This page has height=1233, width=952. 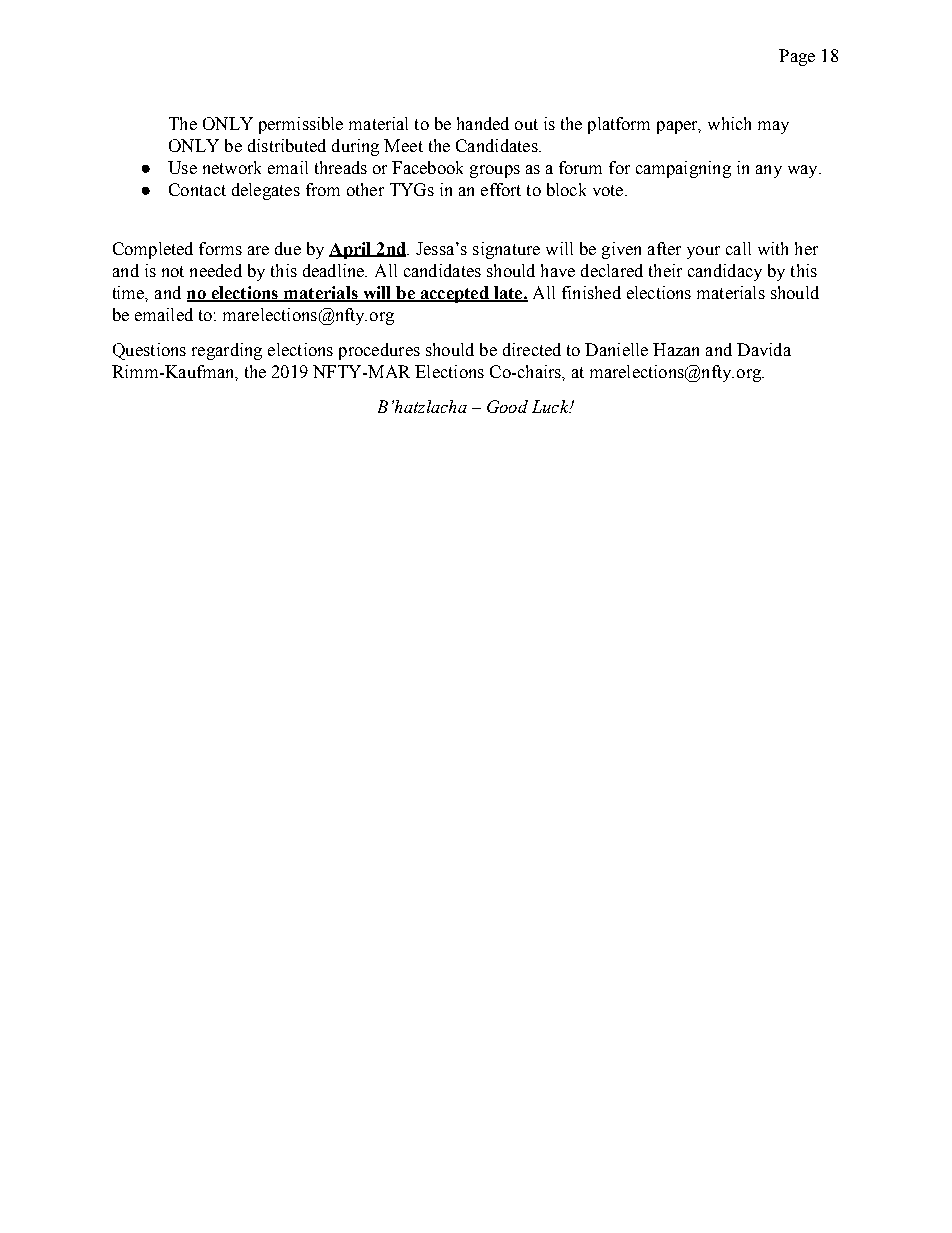 I want to click on handed, so click(x=483, y=123).
